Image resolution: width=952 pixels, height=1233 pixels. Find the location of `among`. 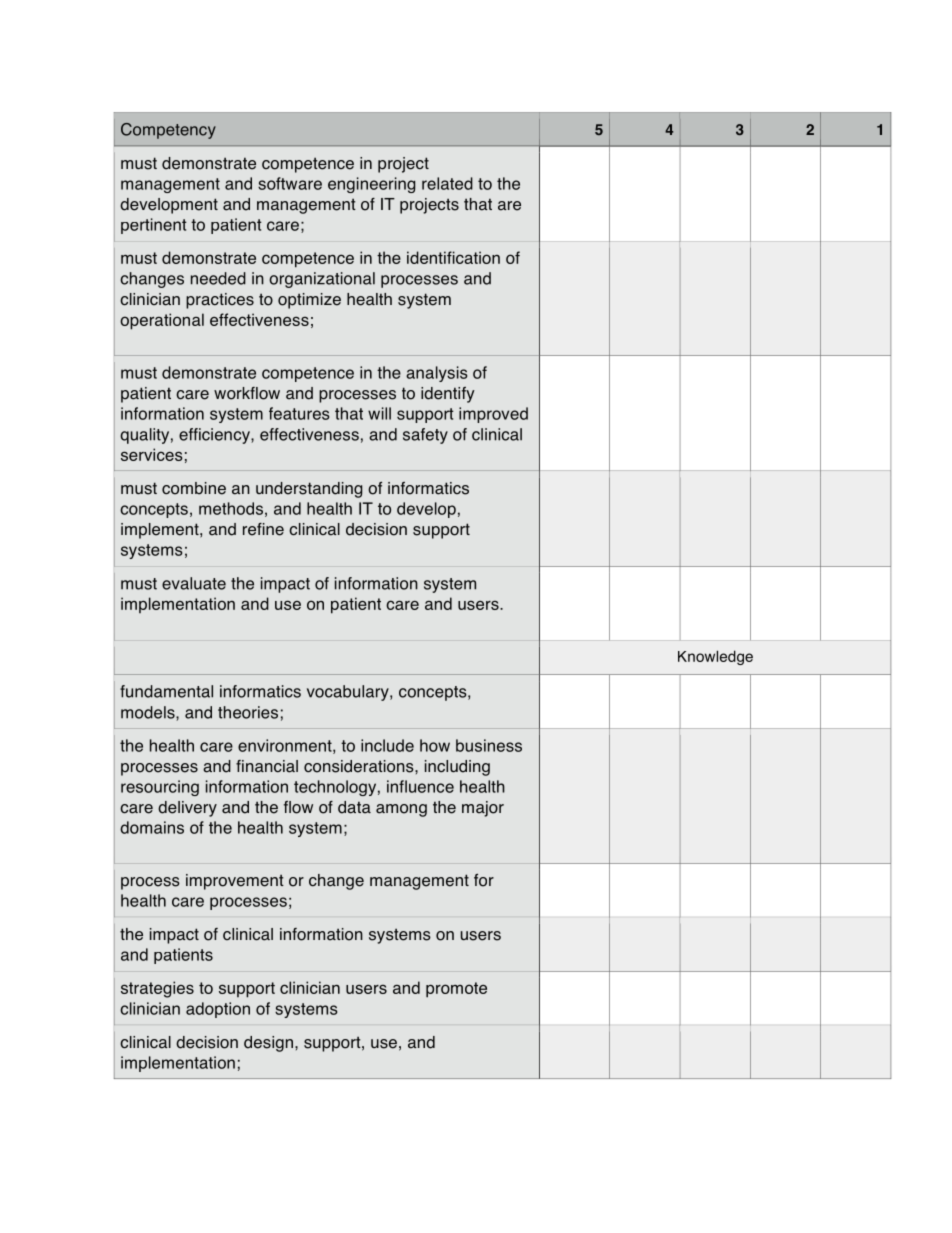

among is located at coordinates (401, 810).
